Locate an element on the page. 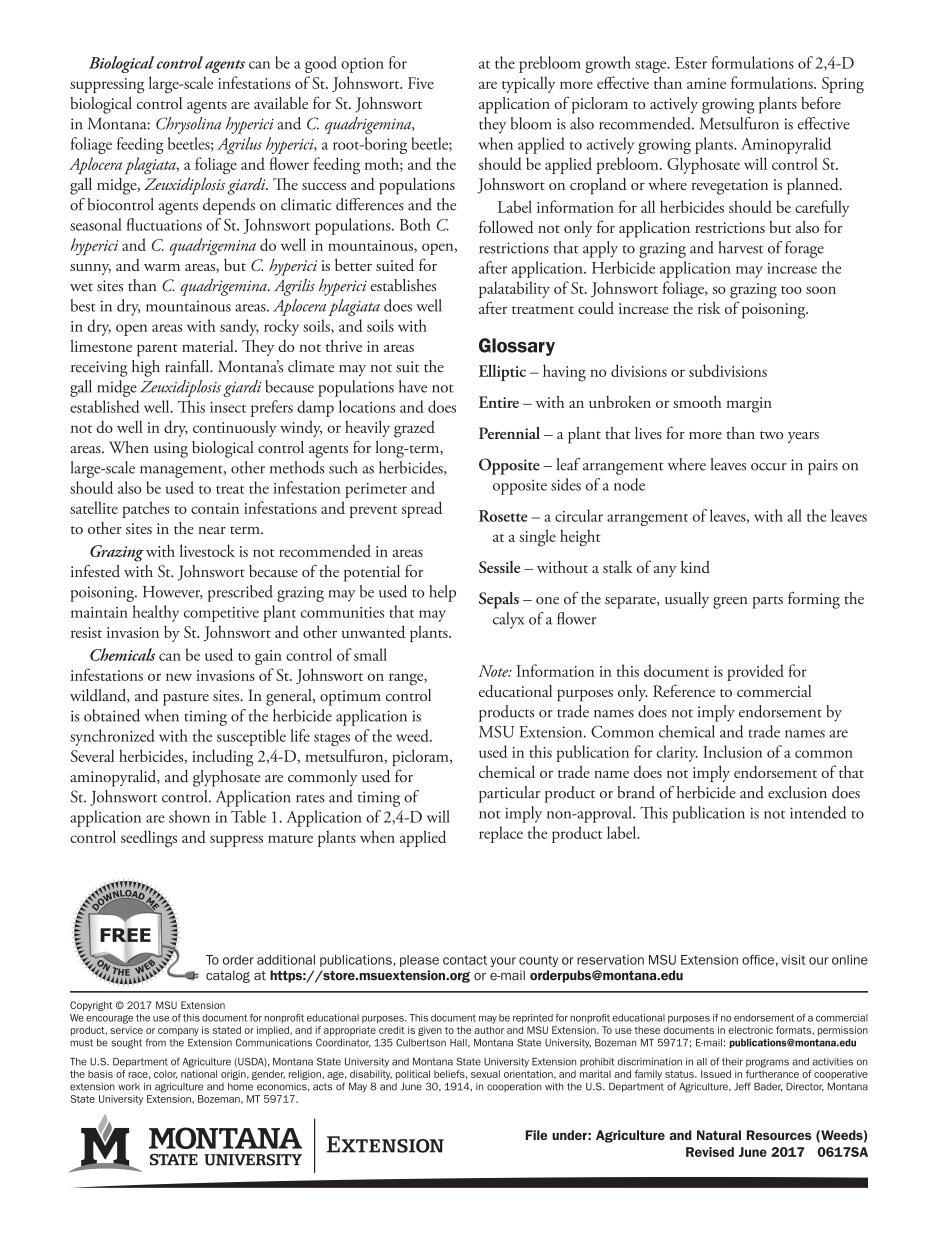  help is located at coordinates (442, 593).
